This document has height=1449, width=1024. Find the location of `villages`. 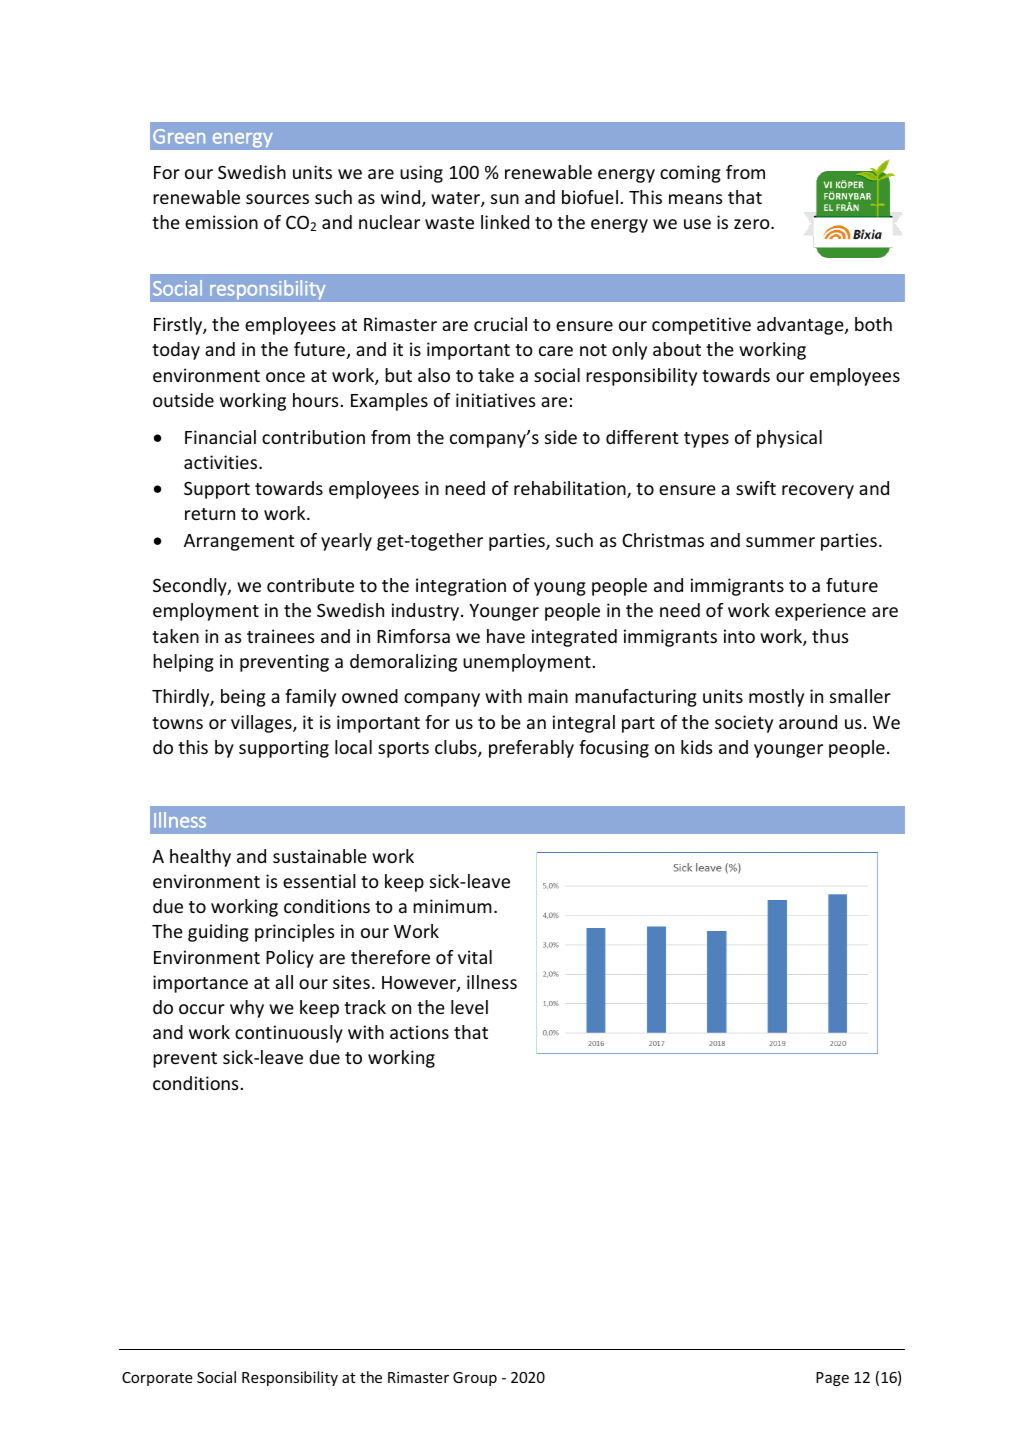

villages is located at coordinates (262, 724).
